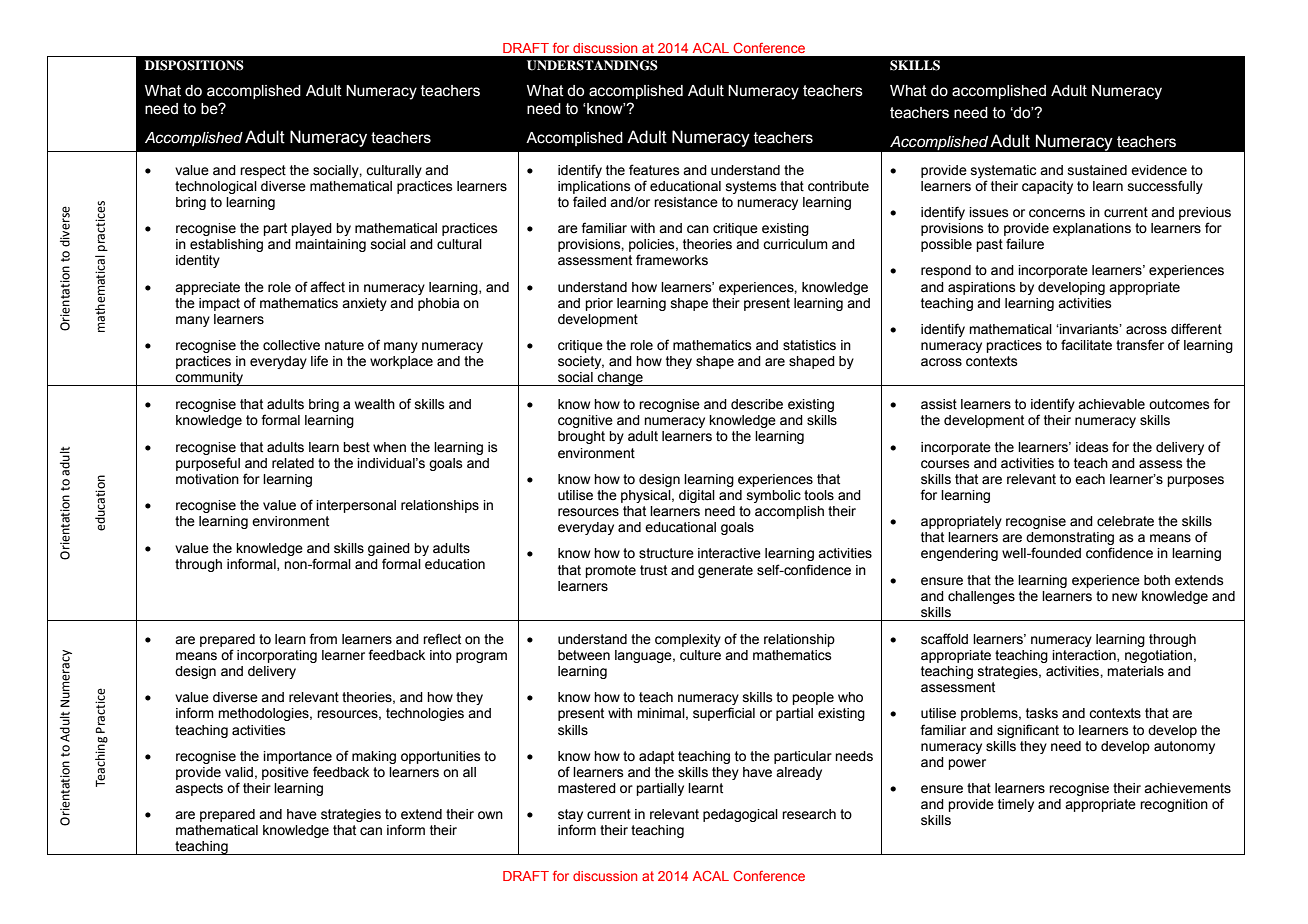 The height and width of the document is (924, 1308). Describe the element at coordinates (389, 549) in the document. I see `gained` at that location.
